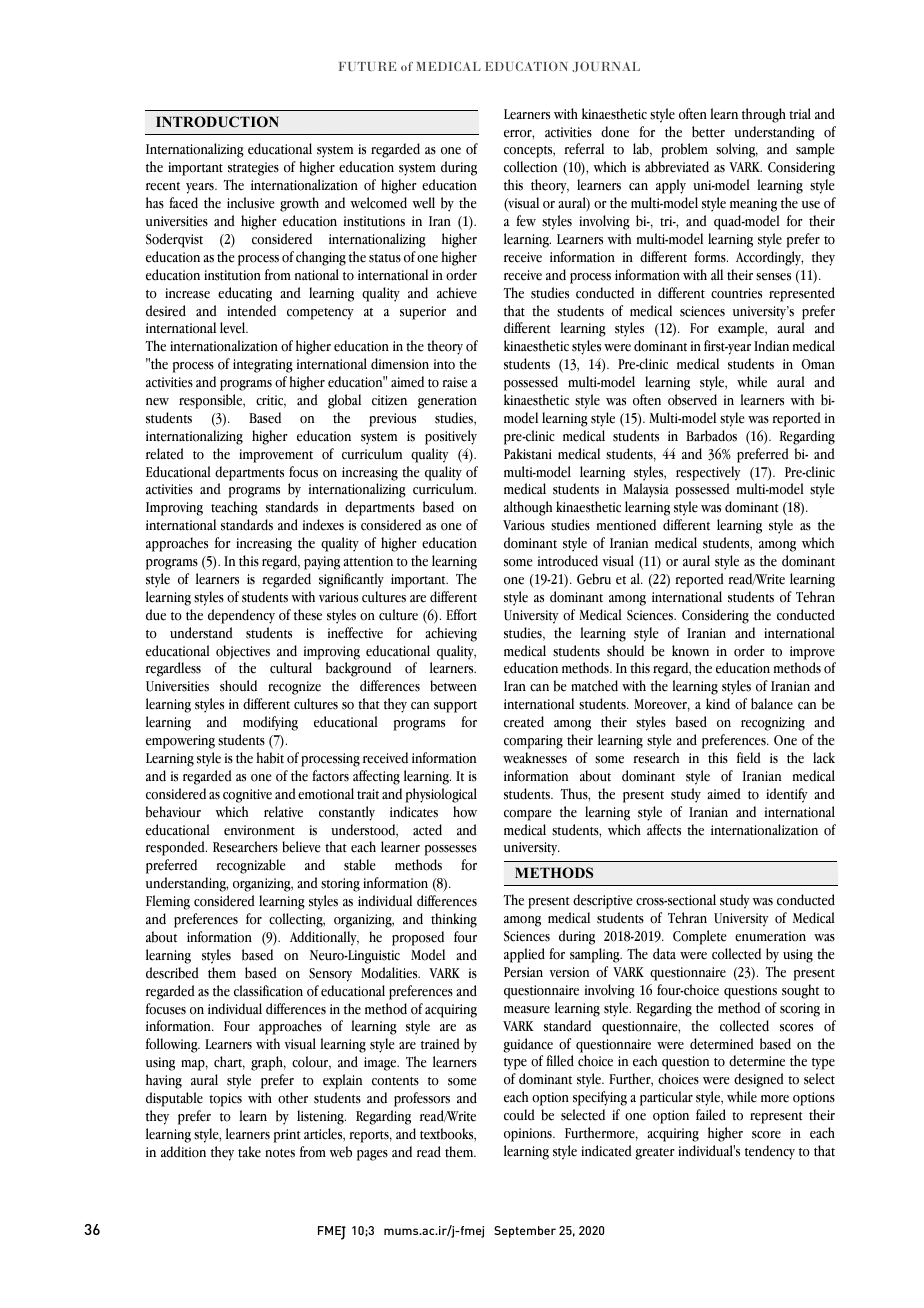 The image size is (924, 1308). Describe the element at coordinates (243, 652) in the page. I see `objectives` at that location.
